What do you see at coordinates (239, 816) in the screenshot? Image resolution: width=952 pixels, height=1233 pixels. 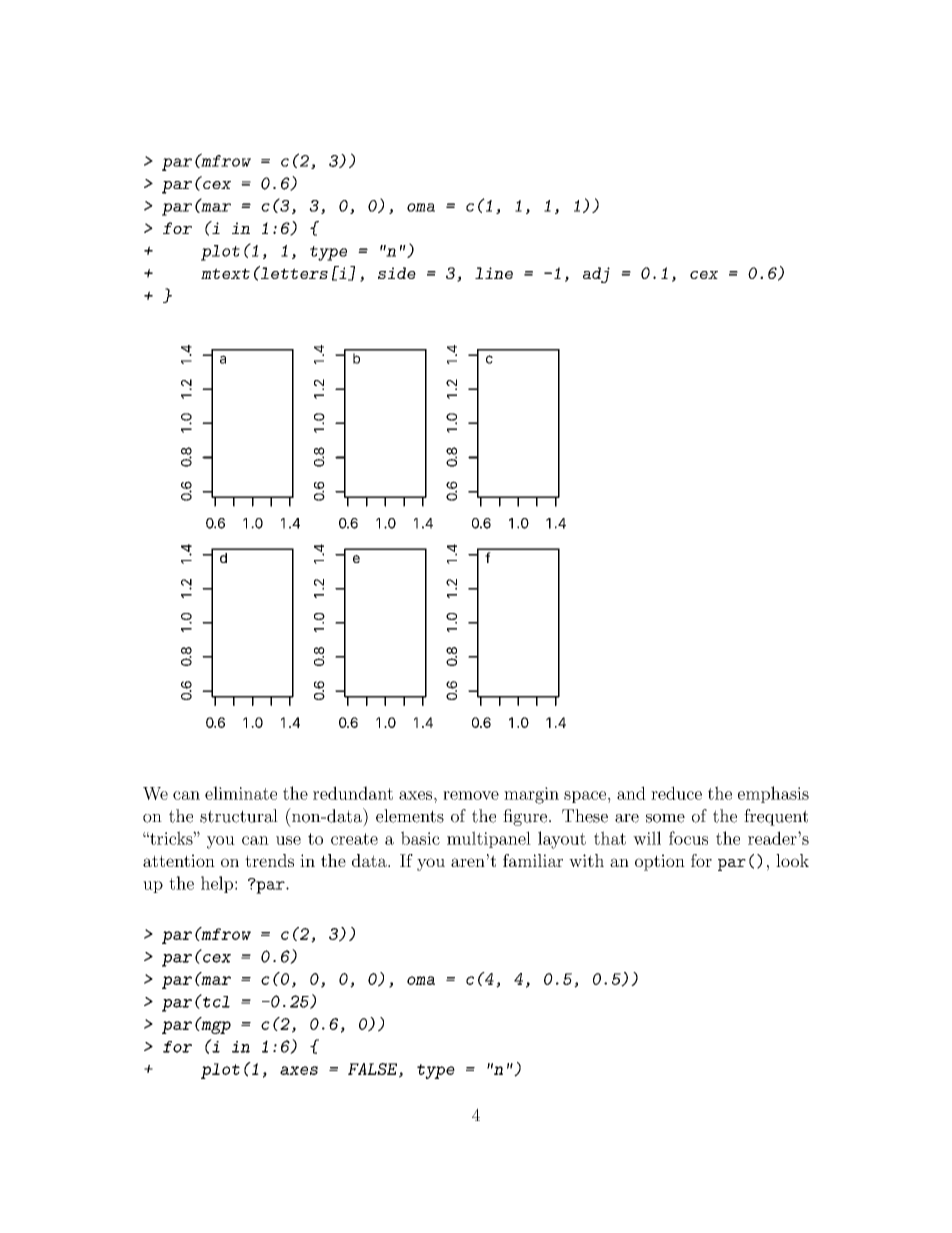 I see `structural` at bounding box center [239, 816].
